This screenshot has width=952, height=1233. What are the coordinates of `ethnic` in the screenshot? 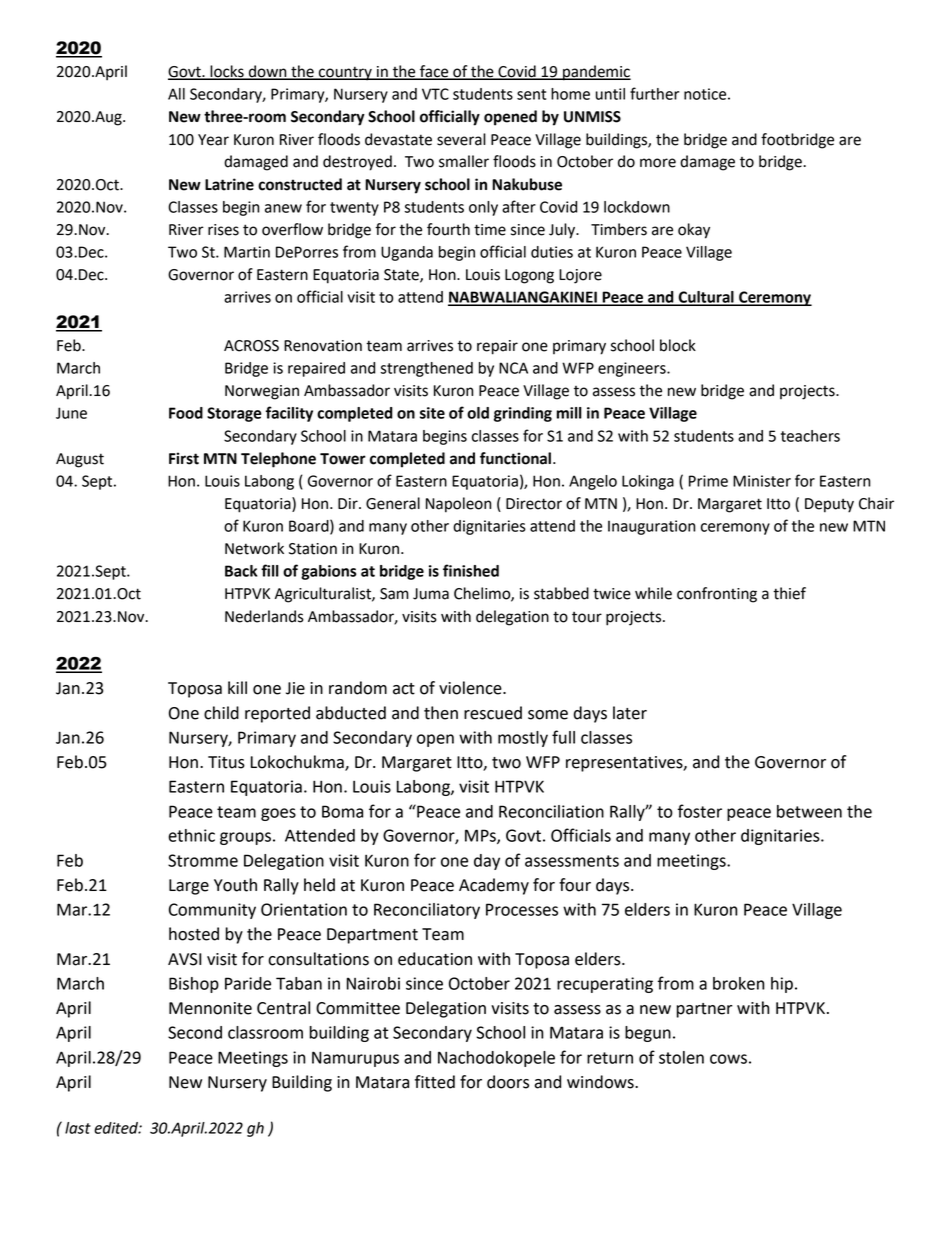 It's located at (191, 835).
